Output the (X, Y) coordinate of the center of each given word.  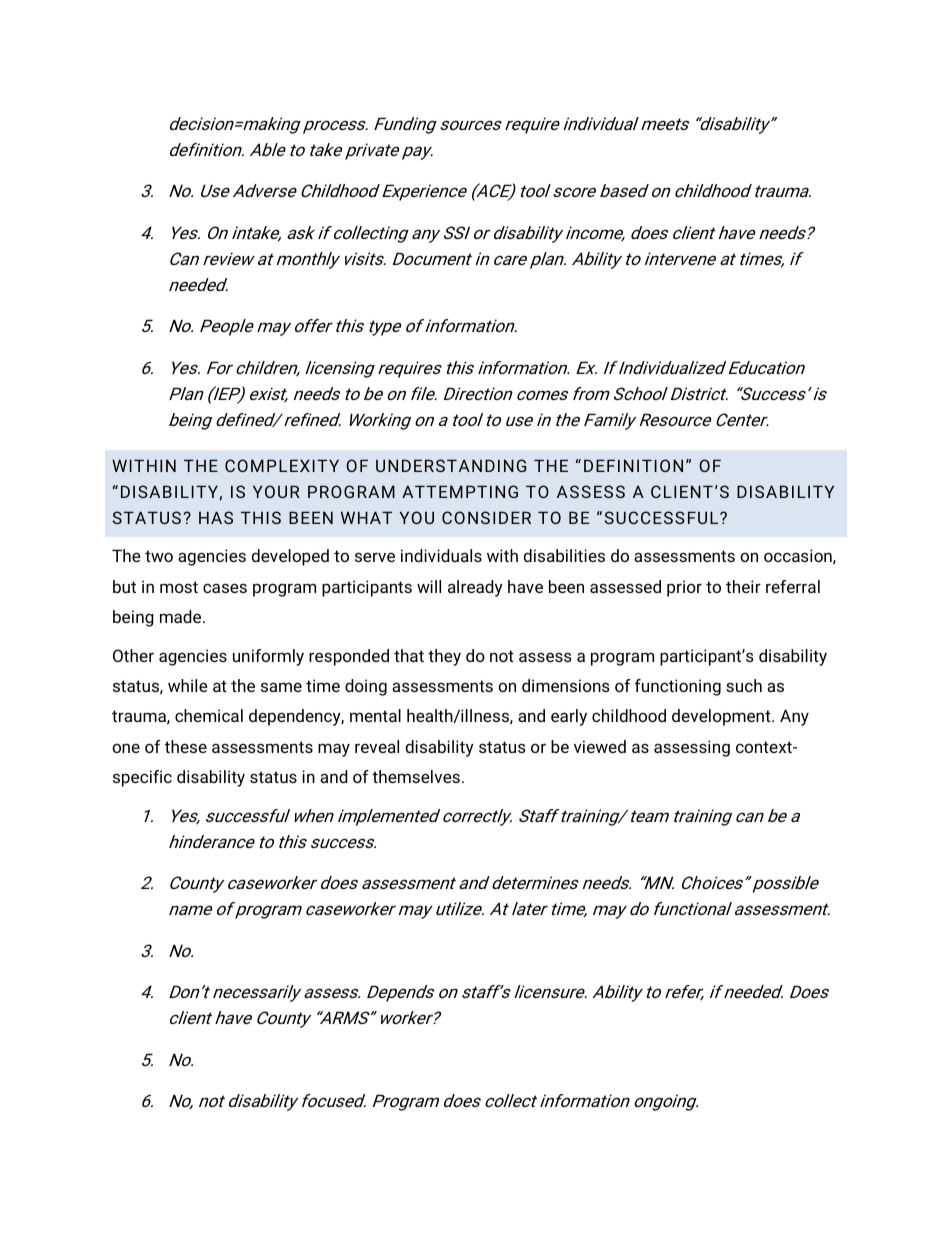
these (186, 746)
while (188, 685)
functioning (678, 687)
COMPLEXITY (282, 465)
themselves (416, 776)
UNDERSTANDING (451, 465)
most (179, 587)
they (444, 657)
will (429, 586)
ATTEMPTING (460, 491)
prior (684, 588)
